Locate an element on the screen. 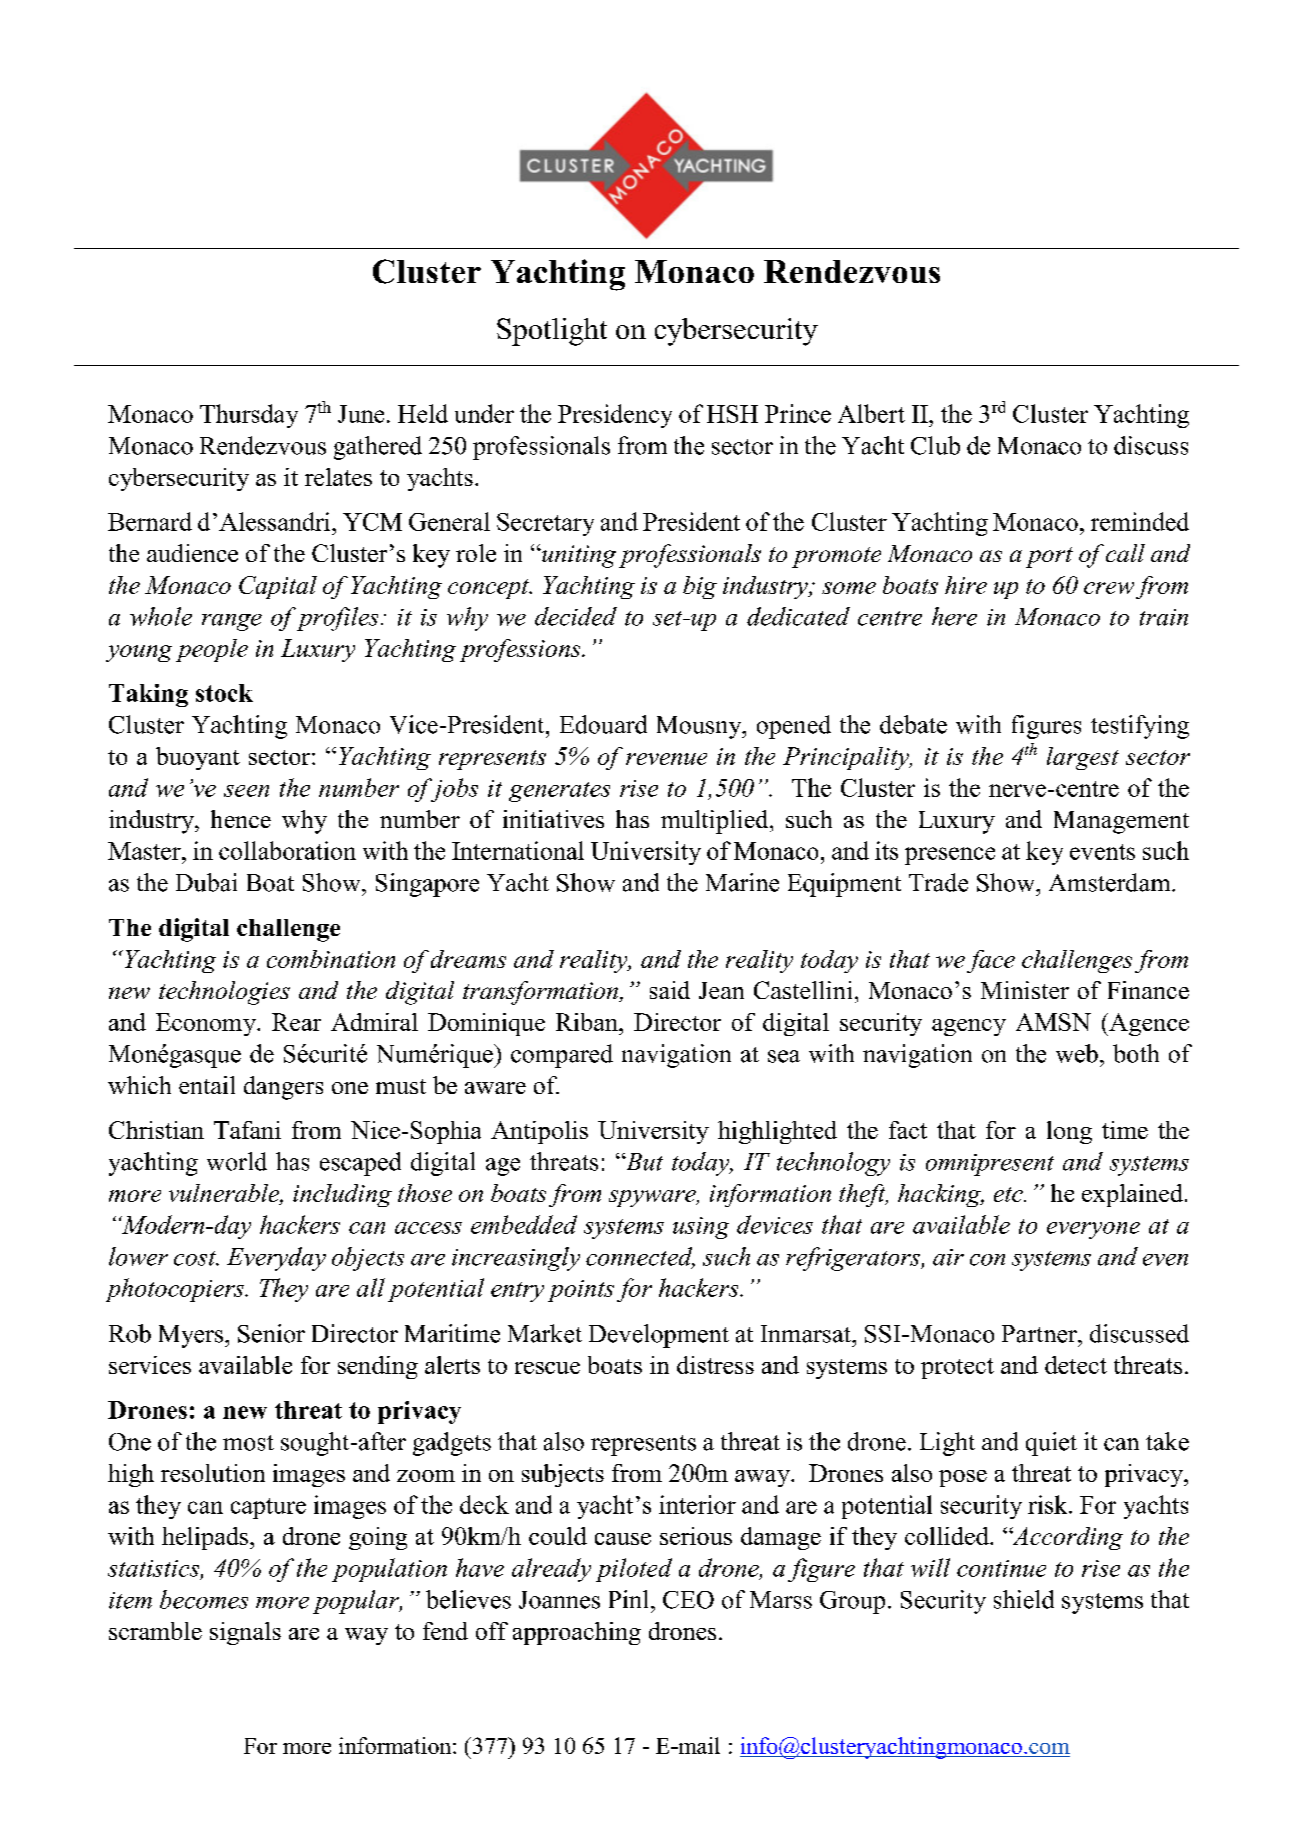 This screenshot has width=1297, height=1836. becomes is located at coordinates (204, 1599).
